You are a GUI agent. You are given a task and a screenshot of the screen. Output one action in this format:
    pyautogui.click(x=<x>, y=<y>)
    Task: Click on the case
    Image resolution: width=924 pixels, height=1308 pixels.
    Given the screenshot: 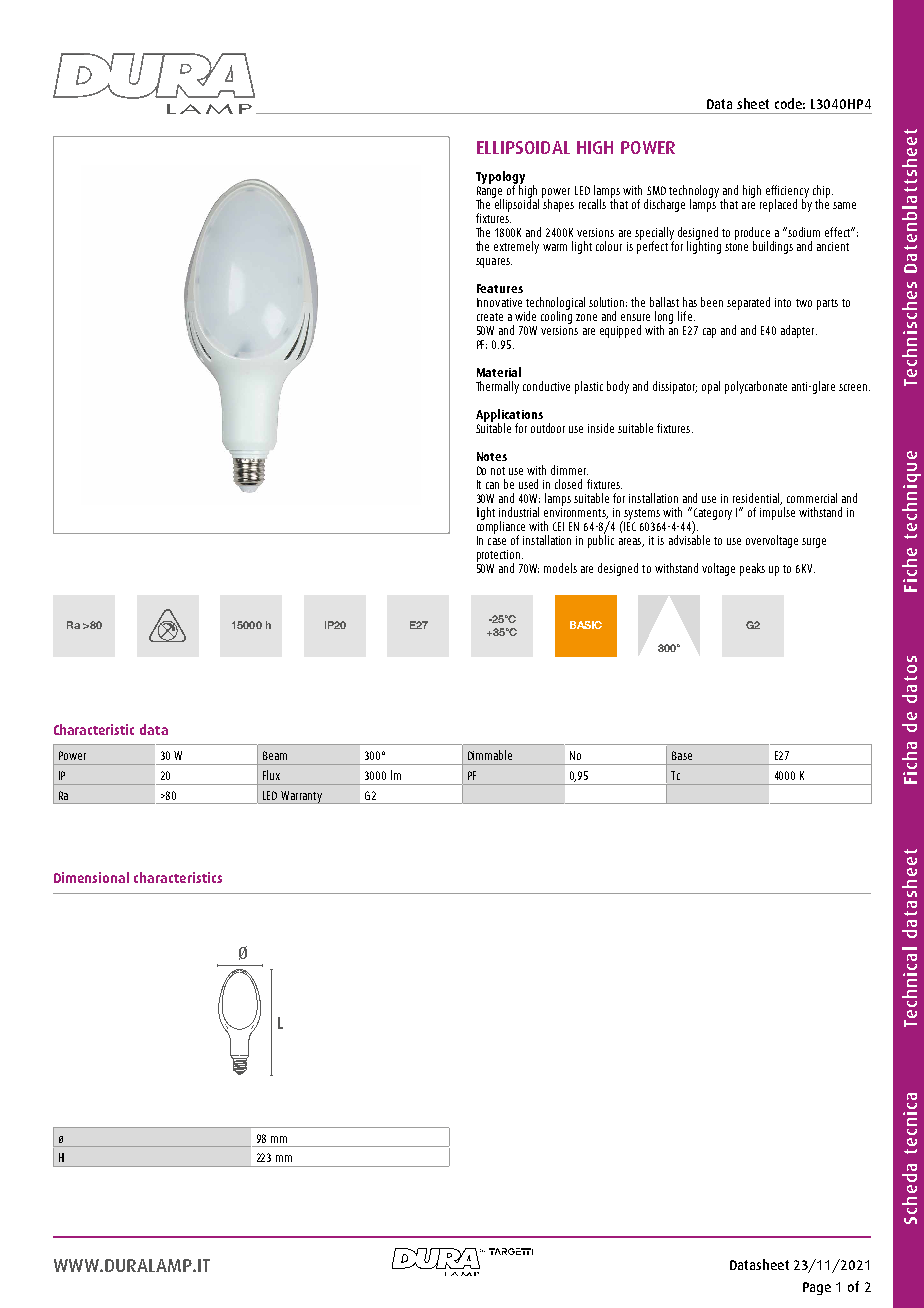 What is the action you would take?
    pyautogui.click(x=497, y=541)
